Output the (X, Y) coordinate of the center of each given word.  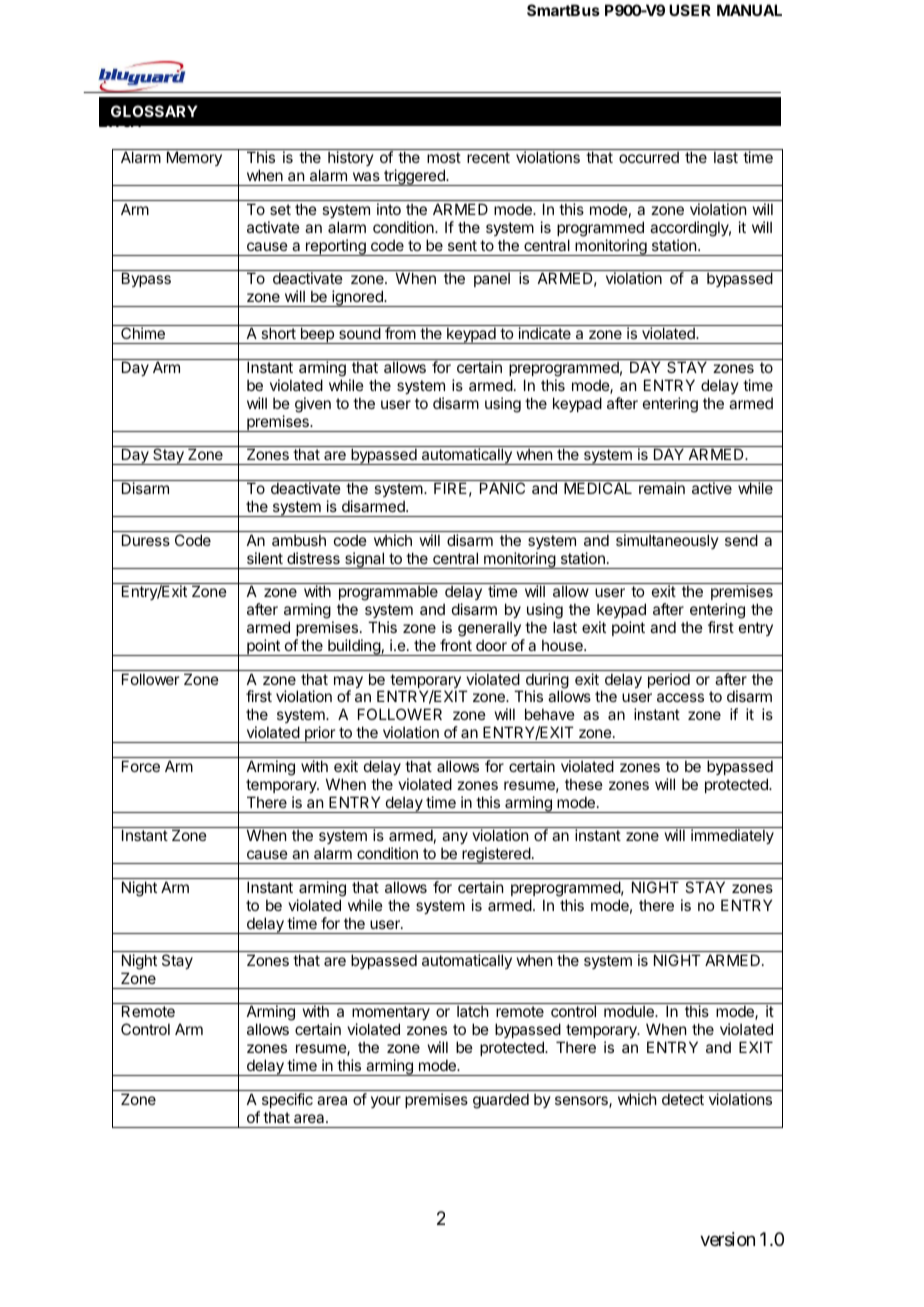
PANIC (502, 488)
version (727, 1239)
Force (141, 766)
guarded (501, 1101)
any (455, 840)
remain (662, 488)
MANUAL (749, 10)
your (386, 1102)
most (444, 157)
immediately (732, 836)
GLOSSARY (154, 111)
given (313, 405)
